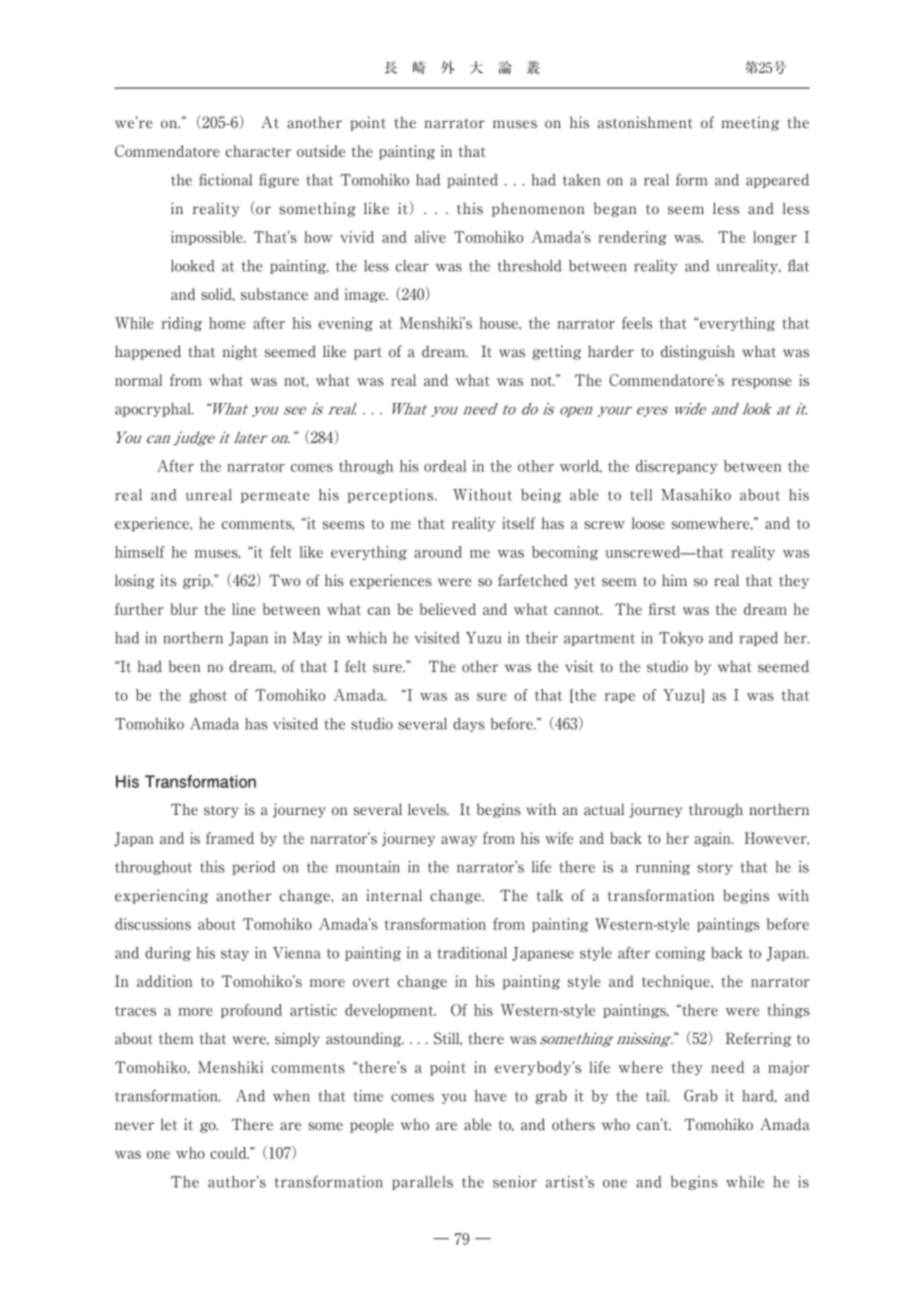  Describe the element at coordinates (714, 839) in the image. I see `again` at that location.
